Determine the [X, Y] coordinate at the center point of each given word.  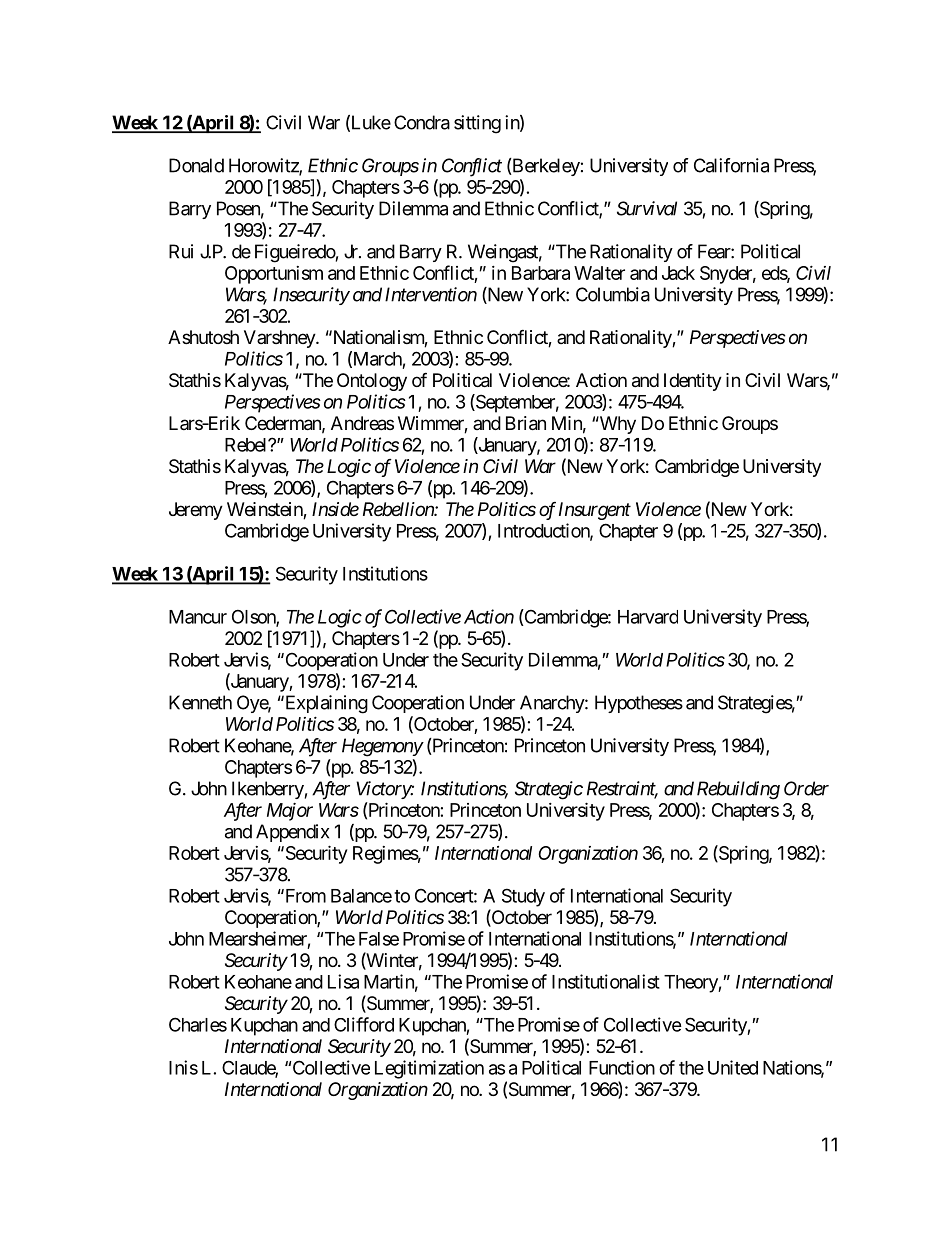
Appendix [292, 833]
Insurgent [595, 511]
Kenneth [200, 702]
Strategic [549, 790]
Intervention [431, 294]
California [731, 165]
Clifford [364, 1024]
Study [523, 897]
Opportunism [274, 275]
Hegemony [382, 747]
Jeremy [196, 511]
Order [806, 788]
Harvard [648, 617]
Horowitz [264, 166]
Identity [693, 382]
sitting [477, 124]
